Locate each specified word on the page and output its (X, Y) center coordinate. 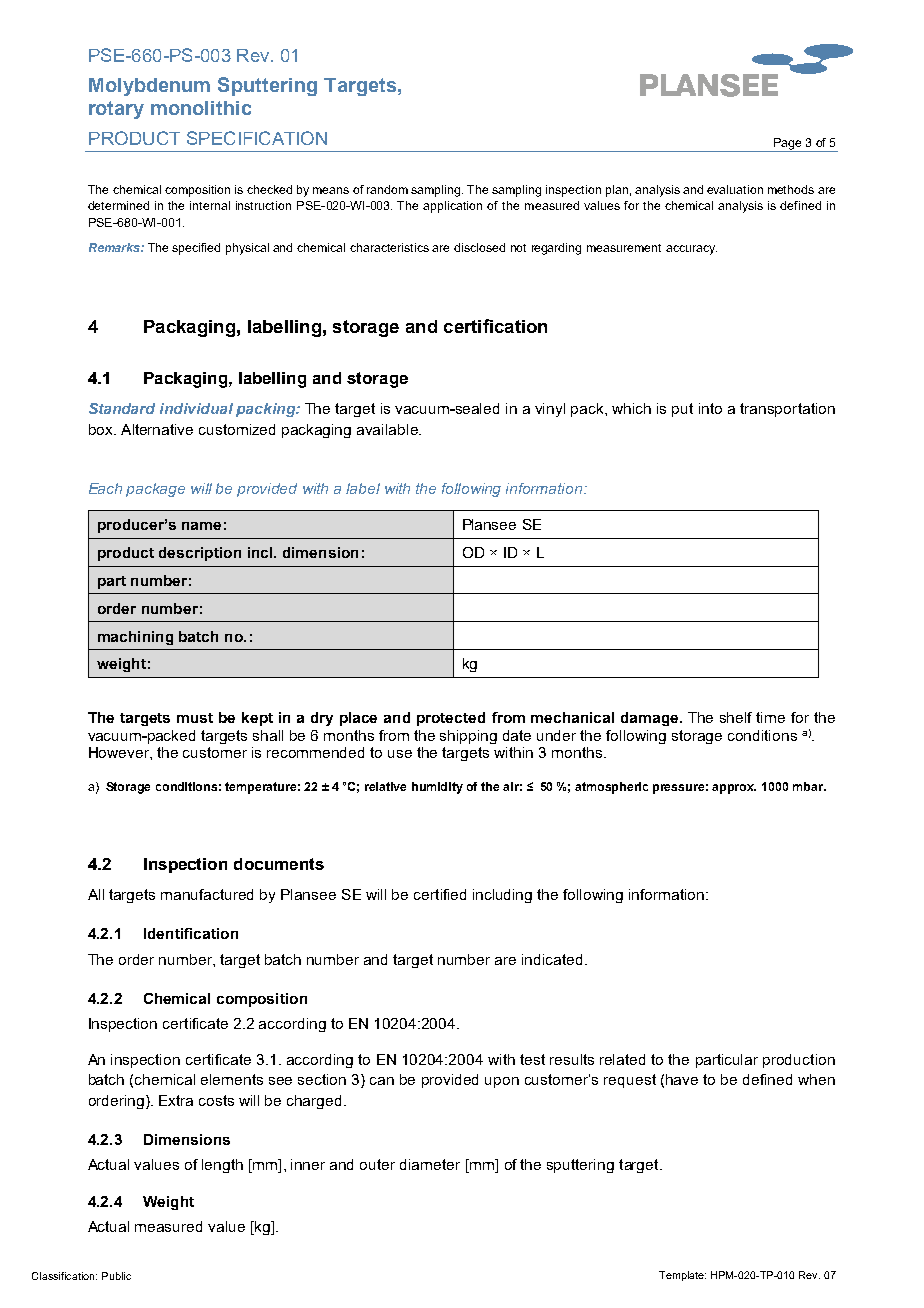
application (452, 207)
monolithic (201, 108)
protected (451, 719)
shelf (736, 717)
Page (787, 145)
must (195, 718)
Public (116, 1276)
